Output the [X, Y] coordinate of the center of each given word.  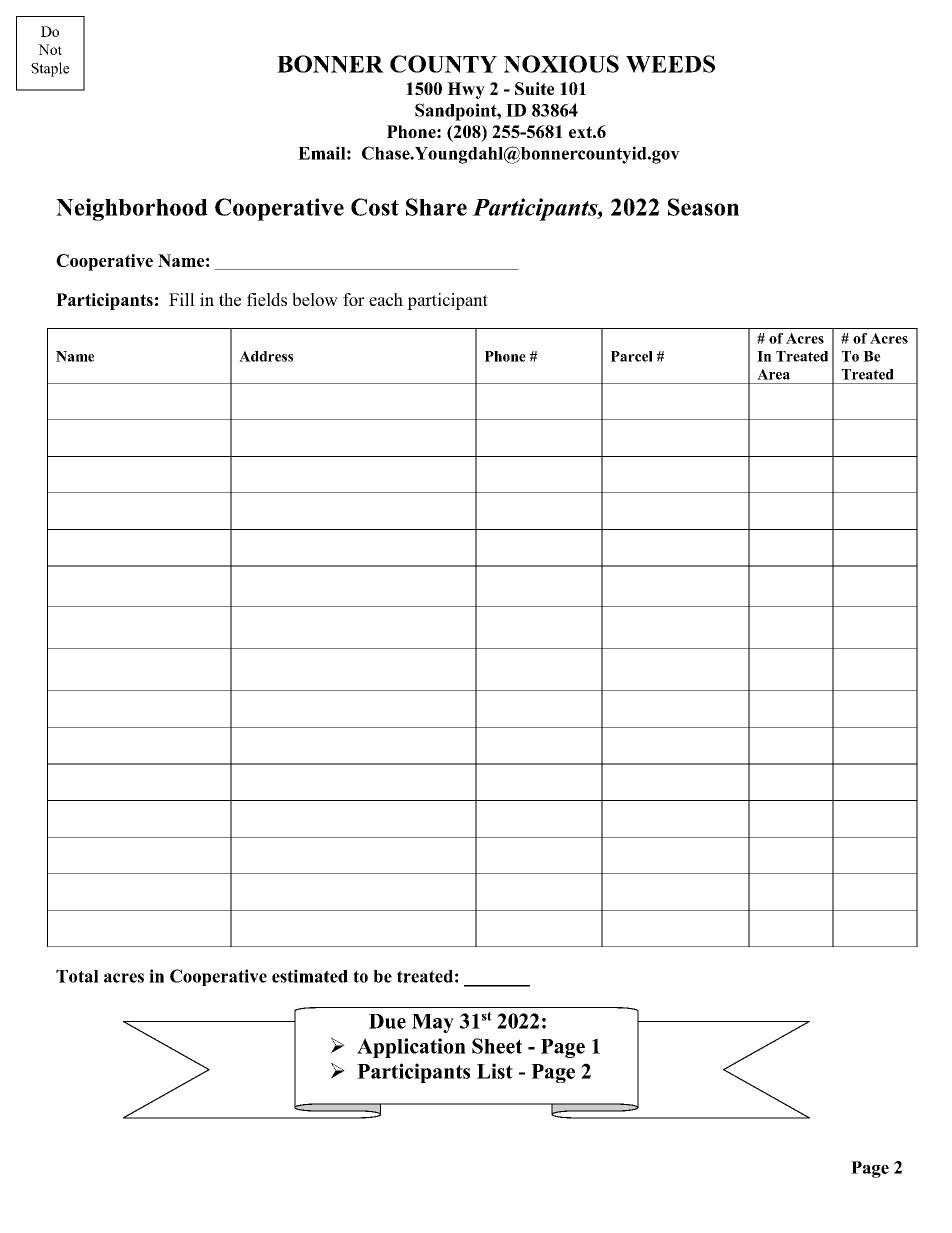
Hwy [466, 90]
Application [411, 1048]
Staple [50, 69]
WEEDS [670, 64]
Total [77, 976]
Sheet [497, 1046]
